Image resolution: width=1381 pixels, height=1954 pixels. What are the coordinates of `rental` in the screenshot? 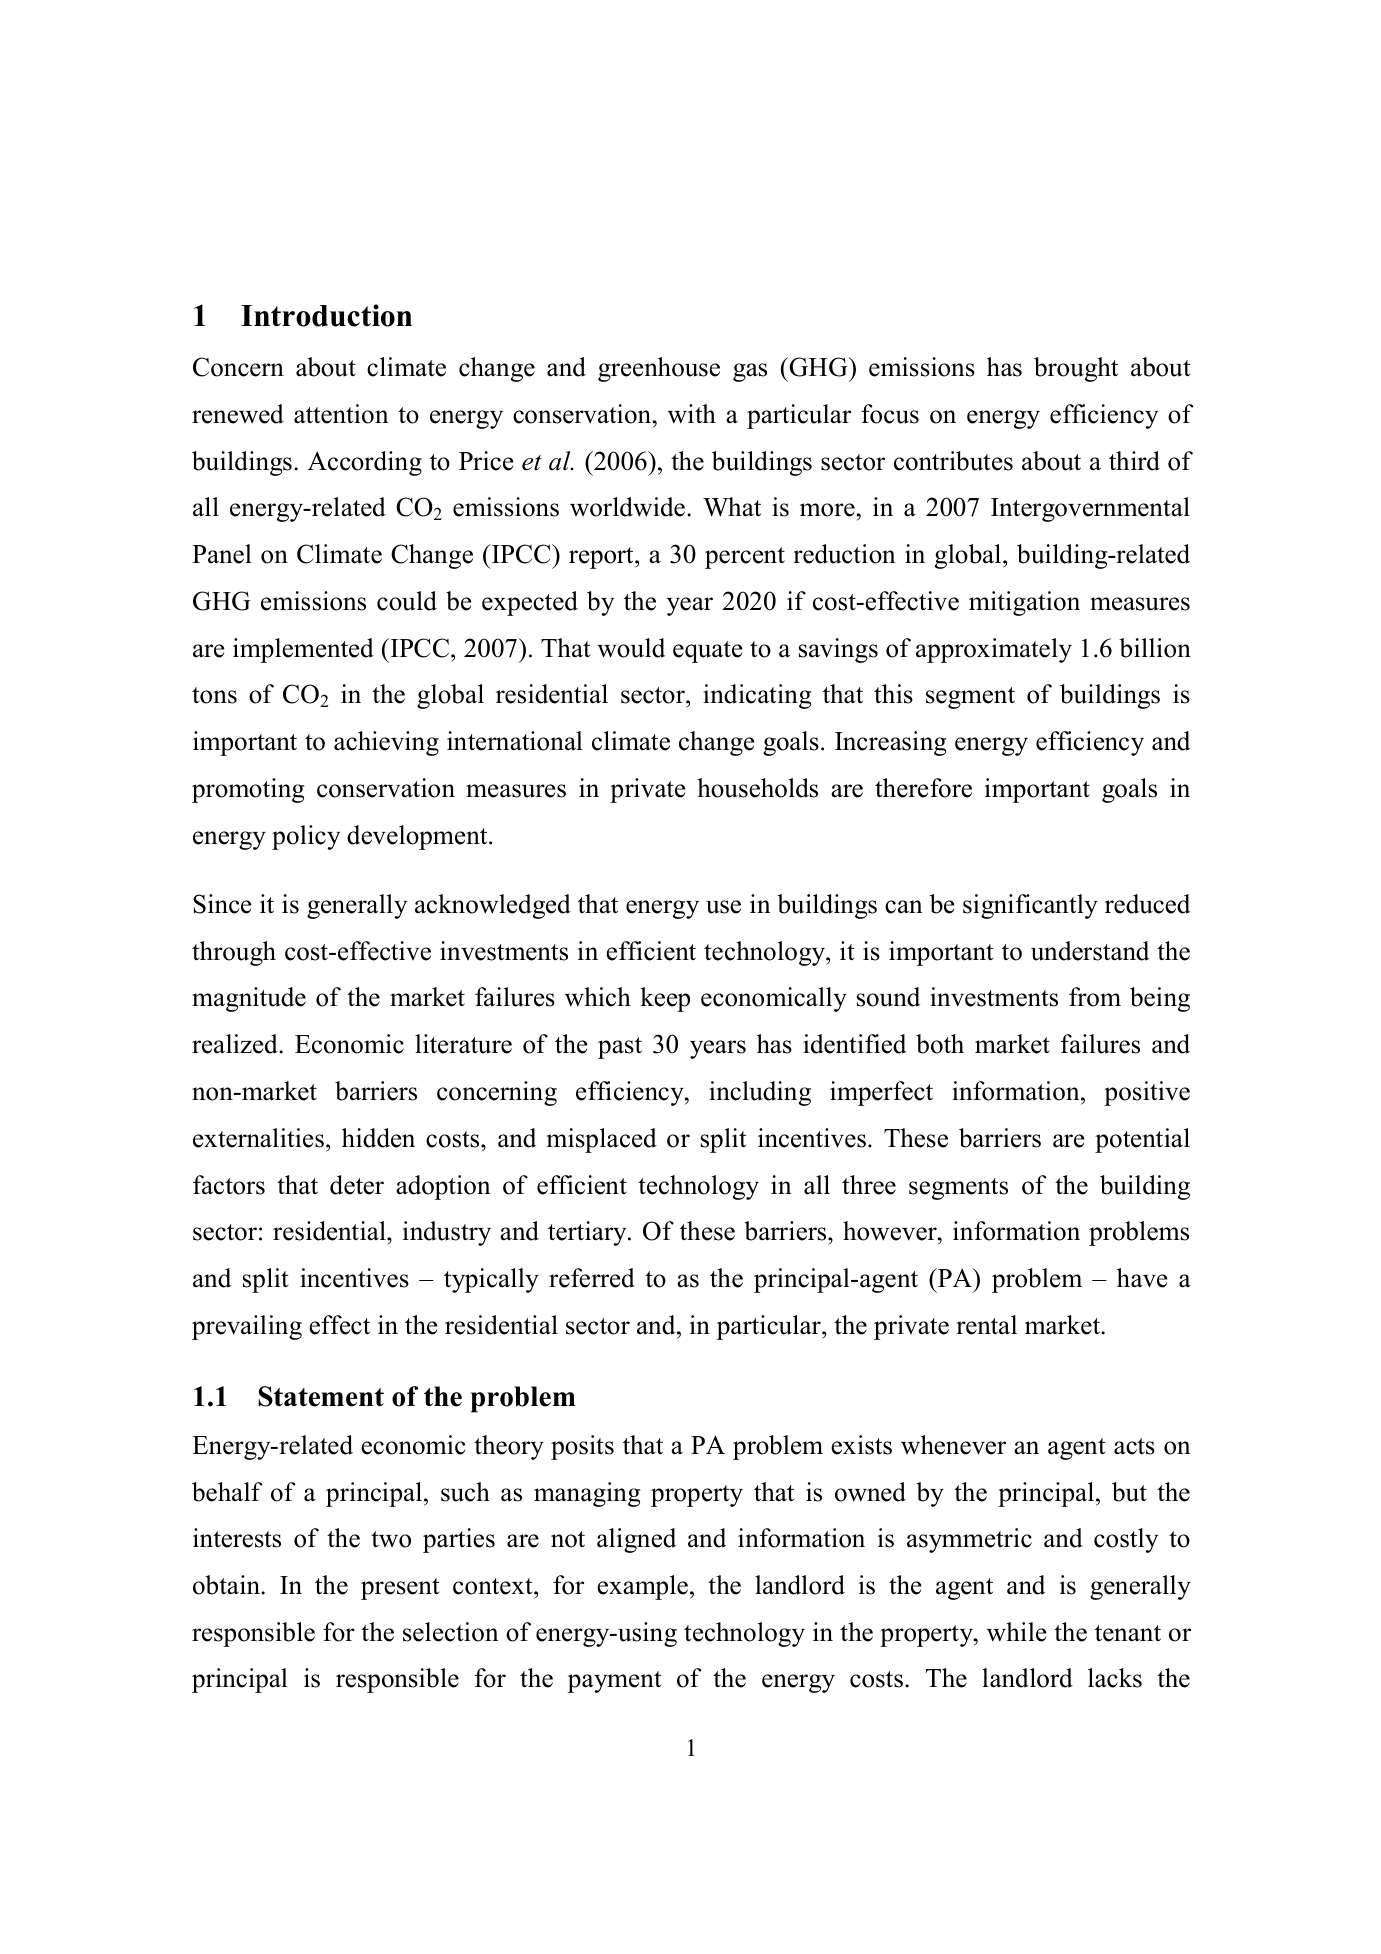 It's located at (986, 1325).
